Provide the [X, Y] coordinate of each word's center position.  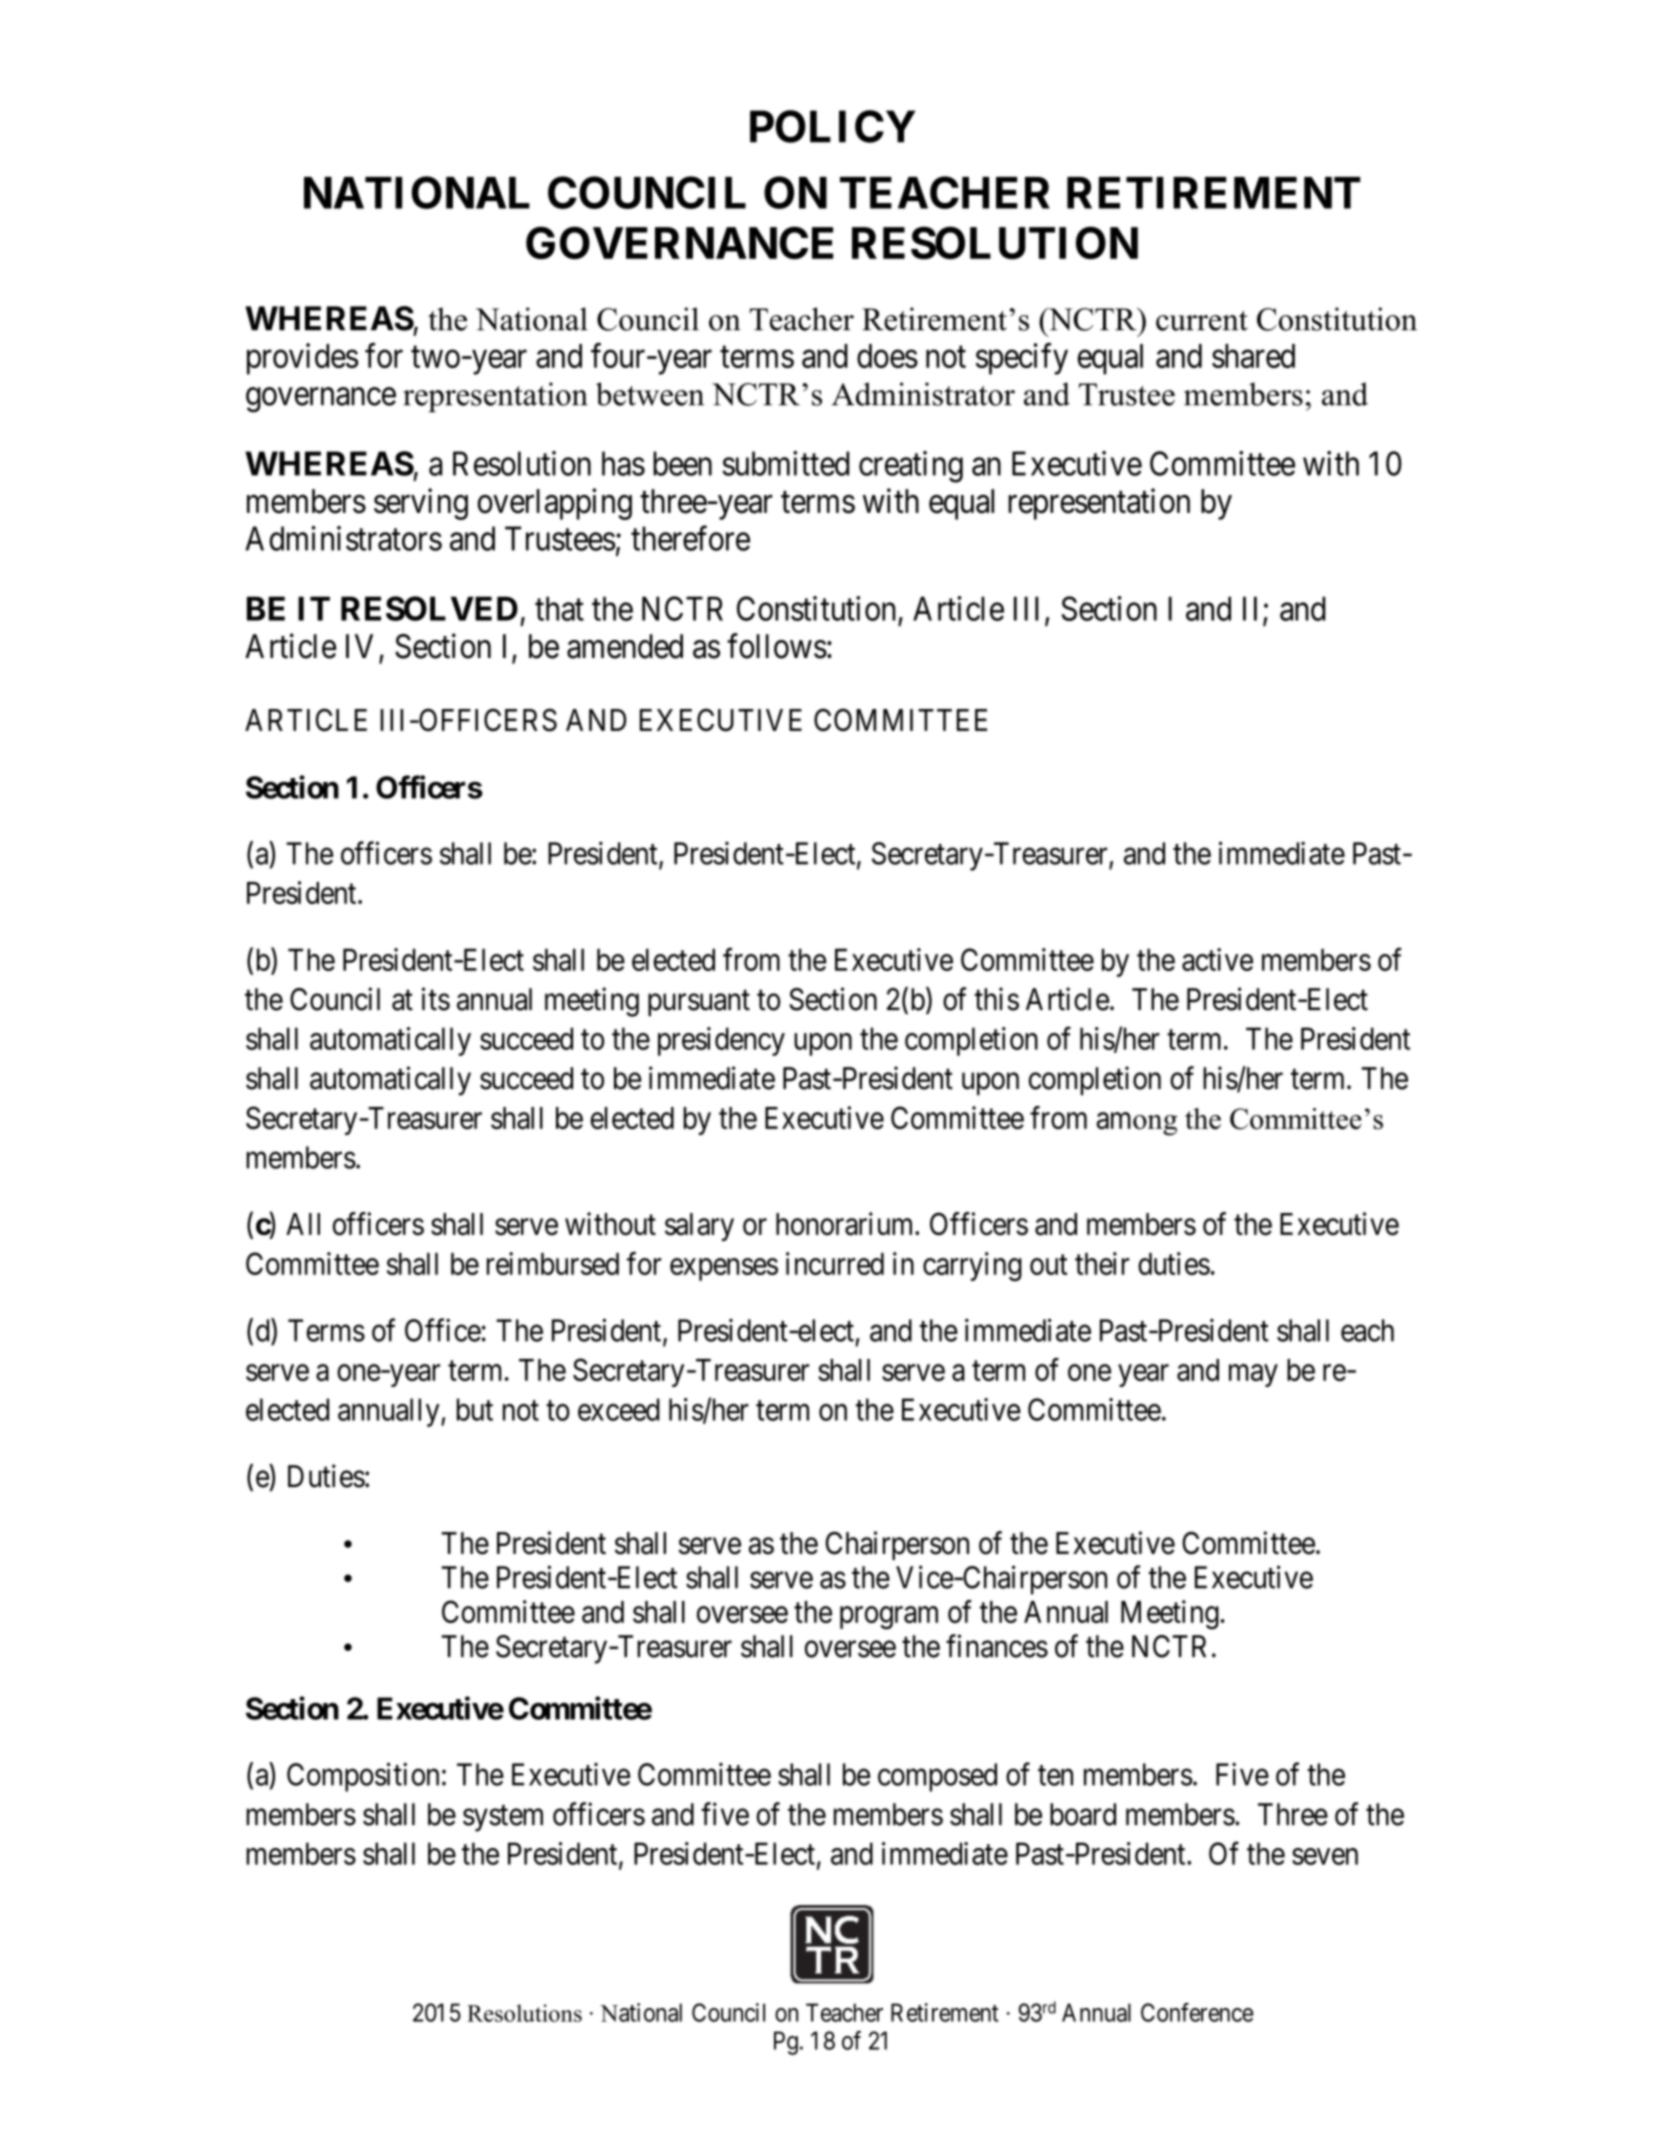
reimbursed [553, 1263]
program [889, 1618]
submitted [785, 463]
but [475, 1409]
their [1102, 1263]
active [1217, 959]
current [1202, 321]
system [503, 1818]
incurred [835, 1263]
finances [997, 1646]
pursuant [699, 1003]
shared [1253, 356]
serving [421, 504]
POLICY [832, 126]
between [650, 394]
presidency [721, 1041]
